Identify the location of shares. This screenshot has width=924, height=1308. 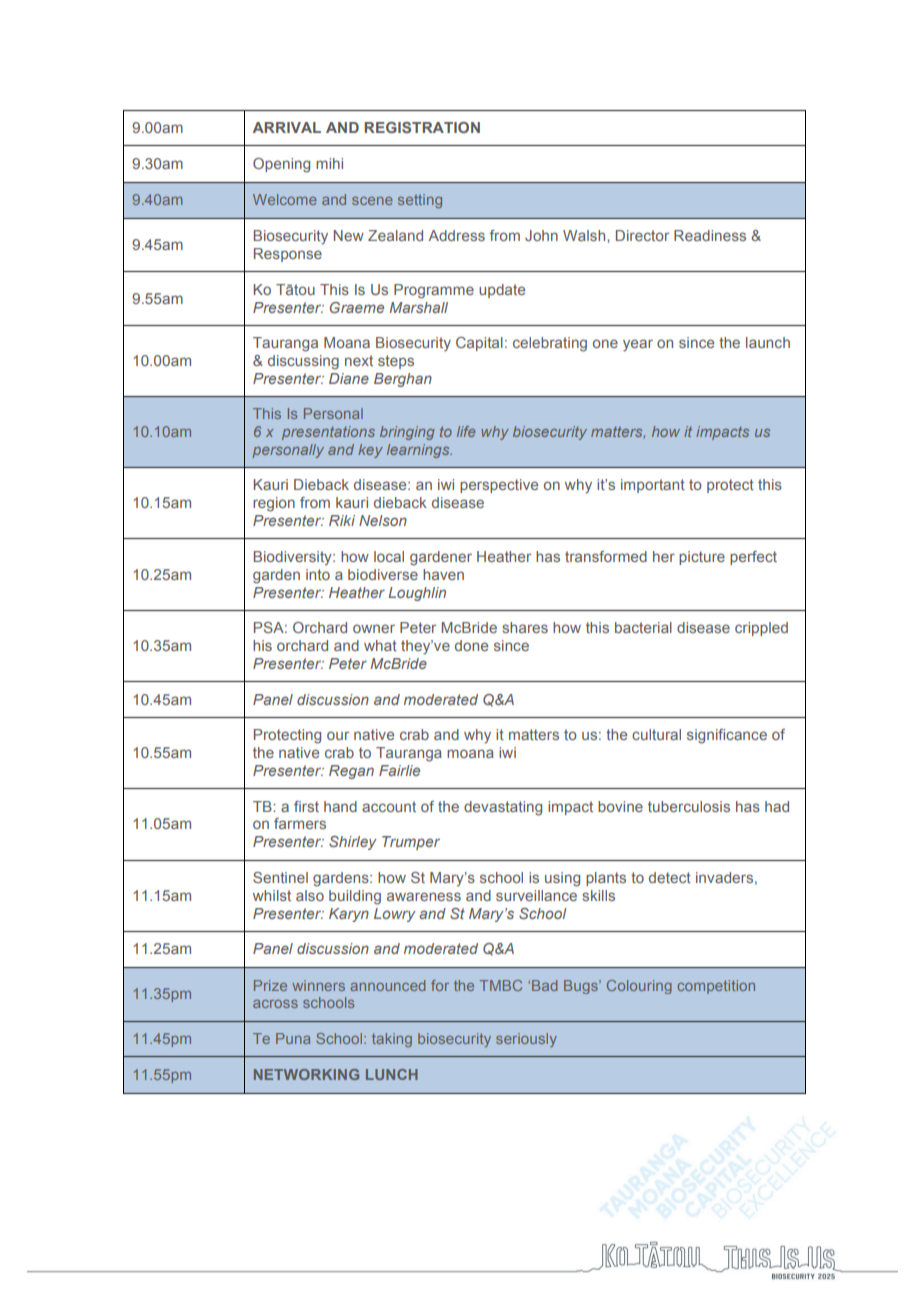
(525, 627).
